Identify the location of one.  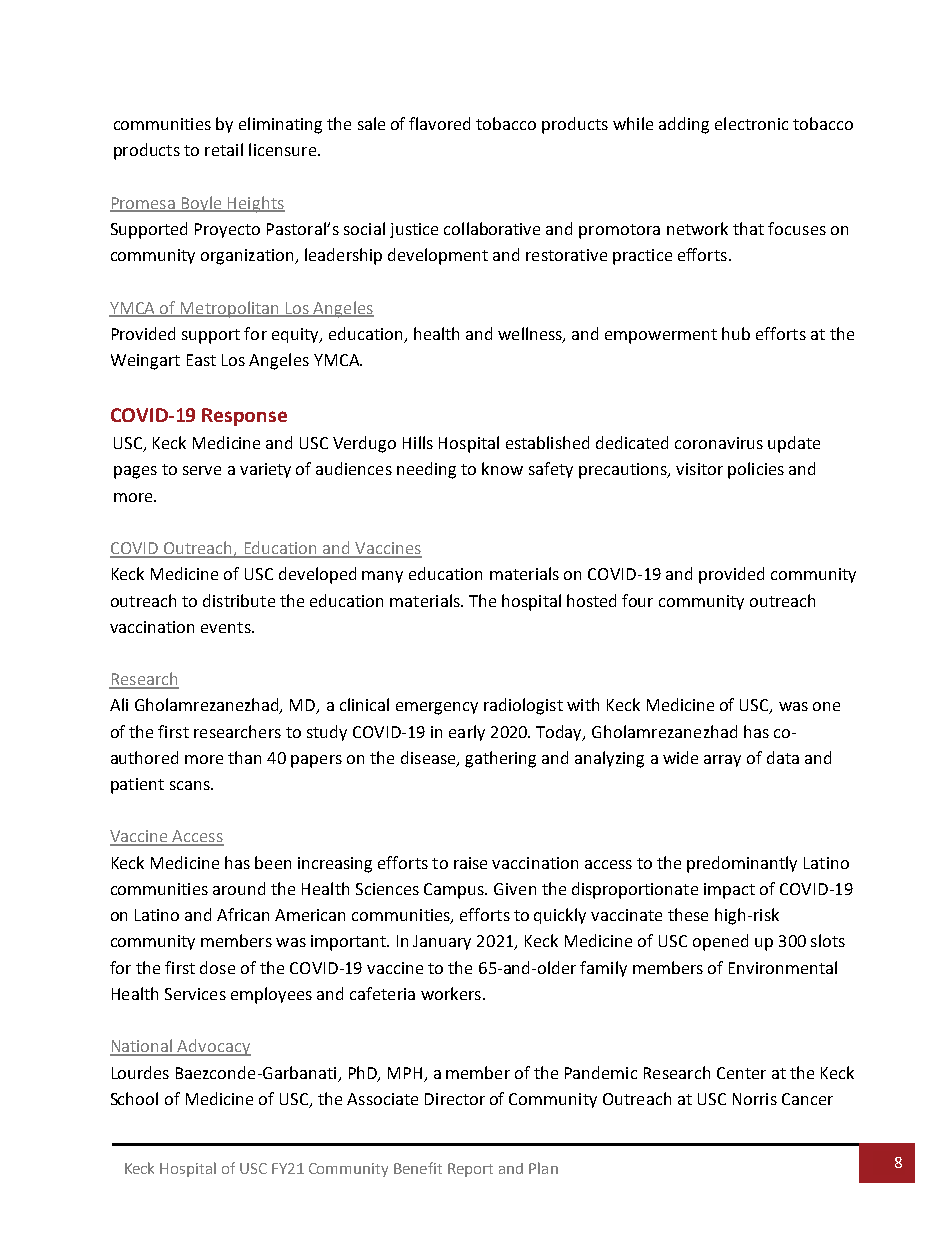
(826, 706).
